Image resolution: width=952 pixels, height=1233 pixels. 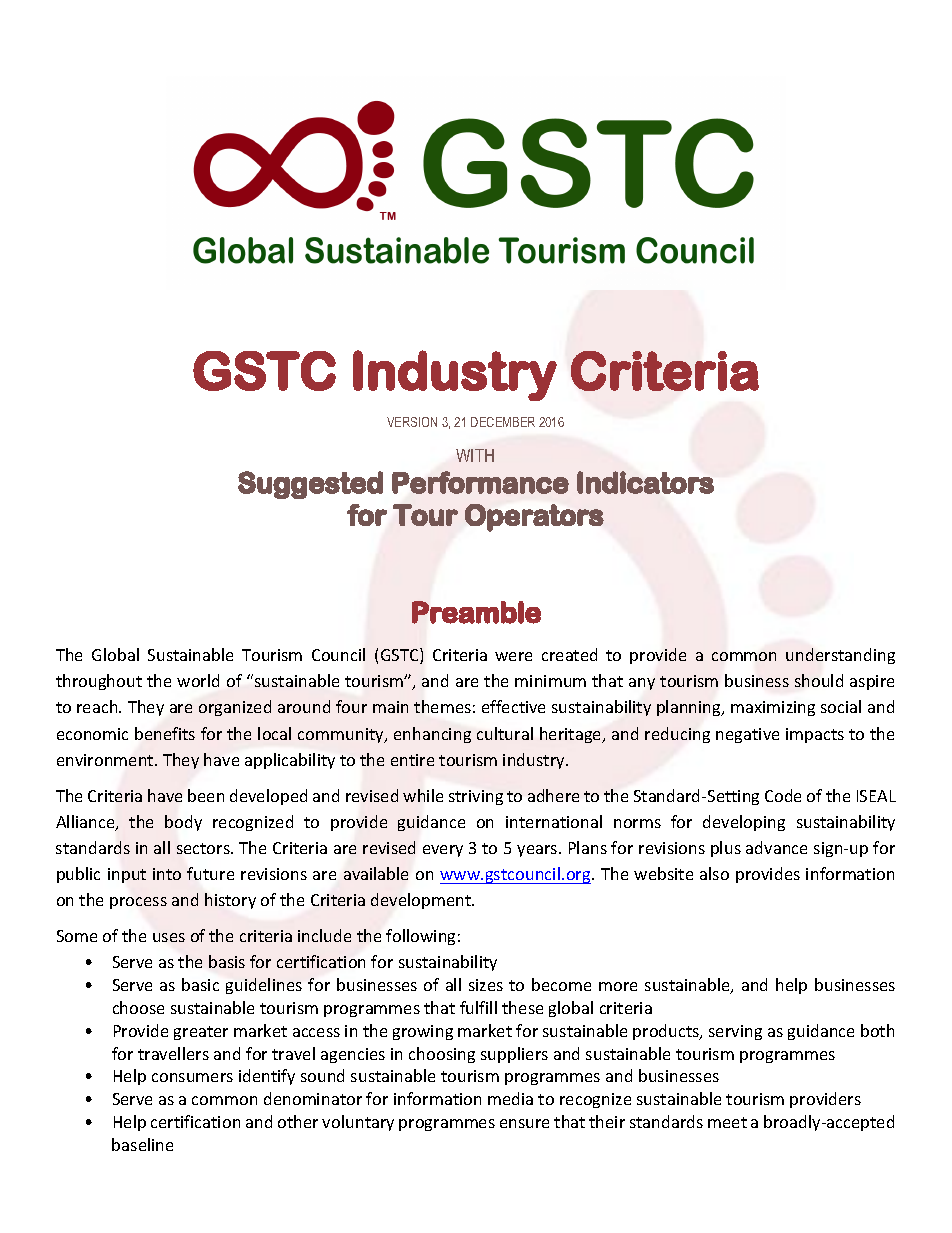 What do you see at coordinates (840, 656) in the page?
I see `understanding` at bounding box center [840, 656].
